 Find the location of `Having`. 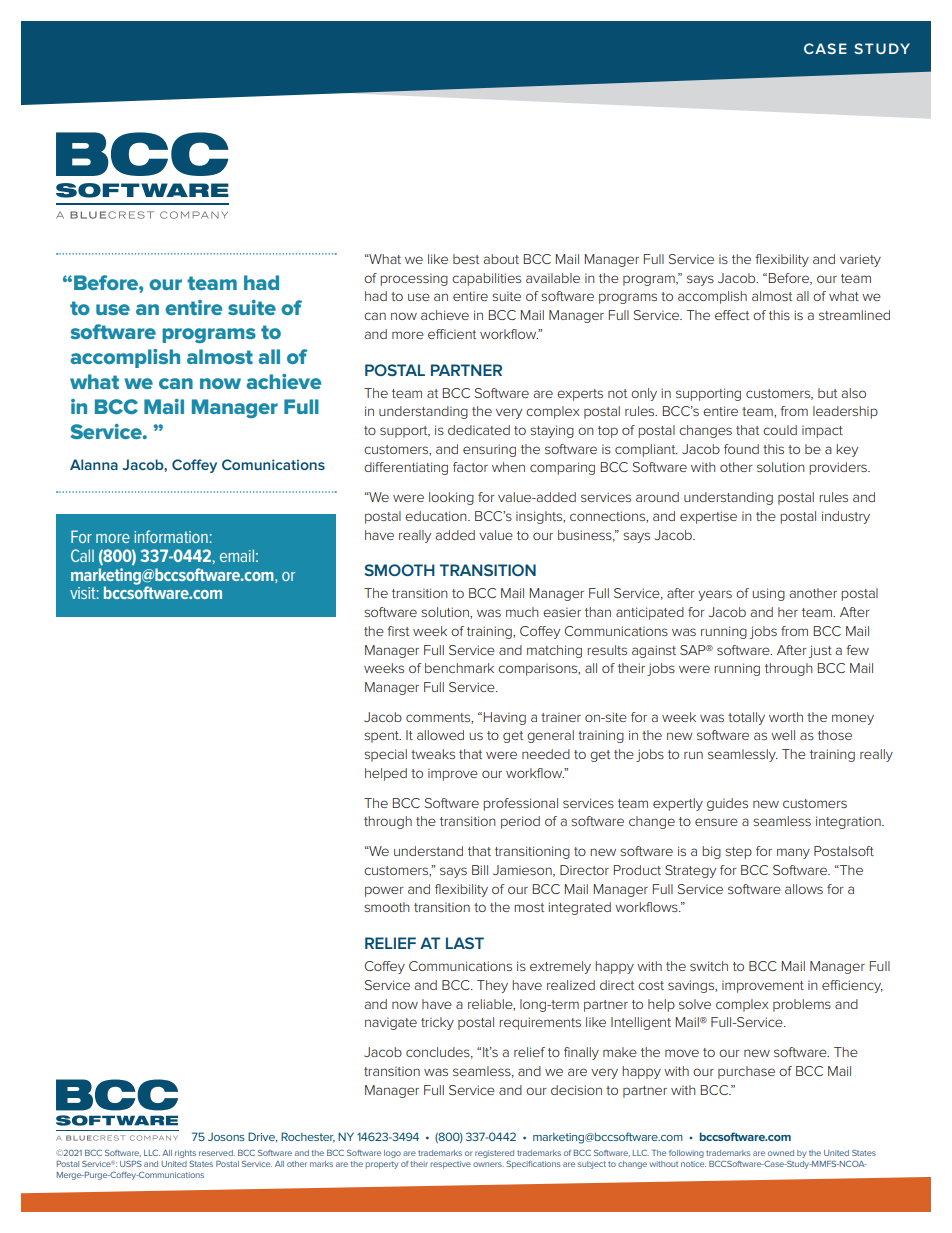

Having is located at coordinates (505, 718).
